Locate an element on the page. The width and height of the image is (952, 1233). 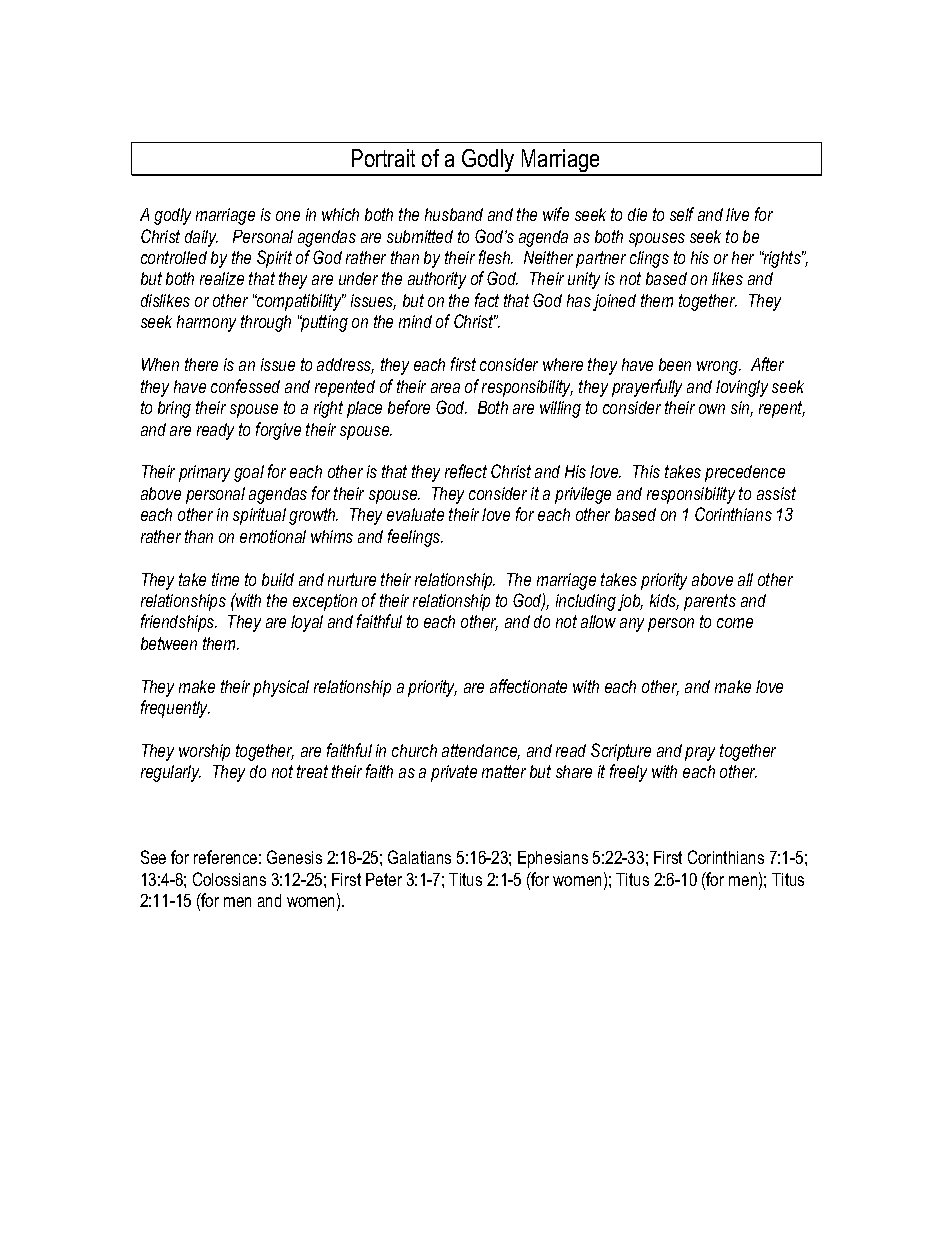
one is located at coordinates (288, 216).
